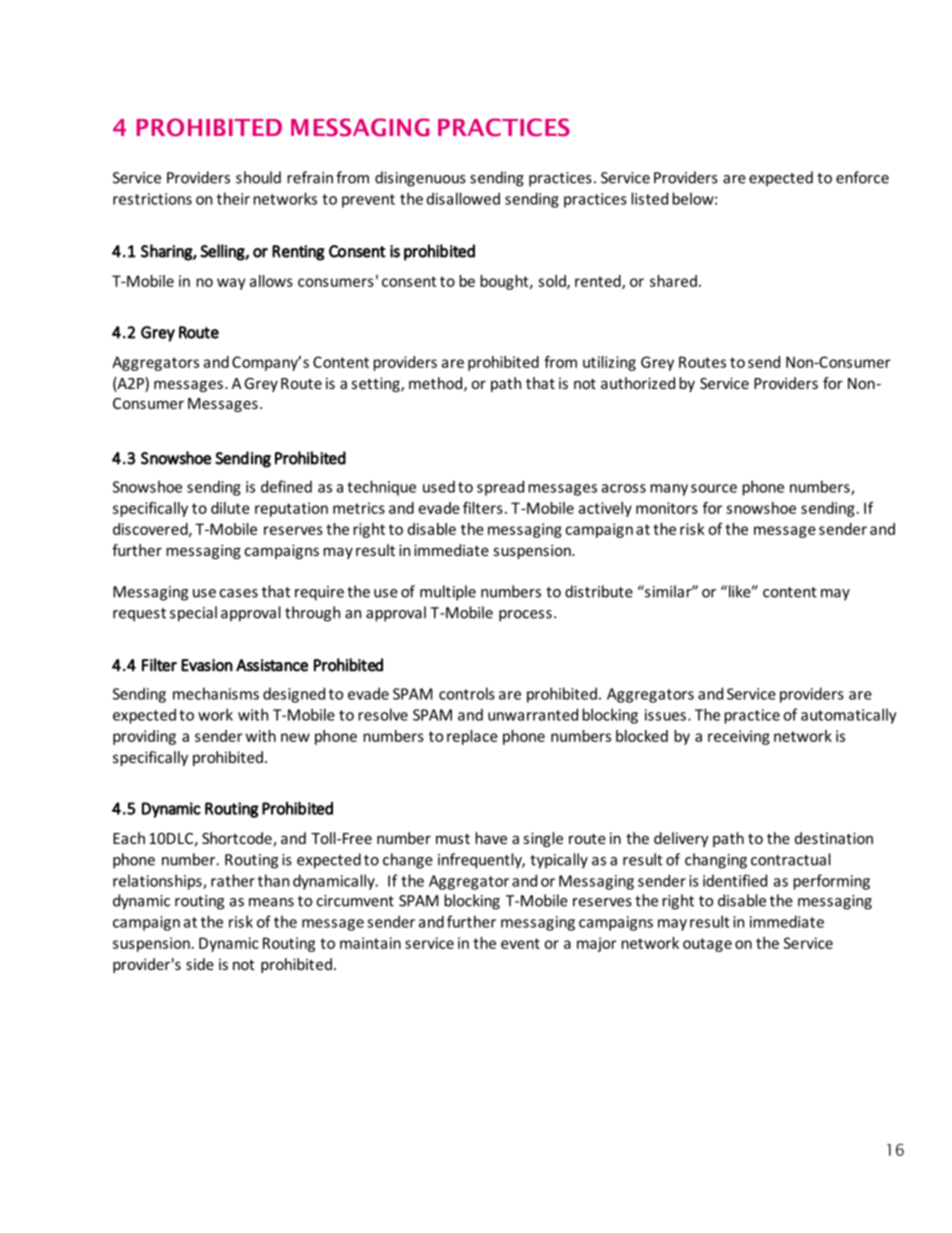 This screenshot has width=952, height=1233. What do you see at coordinates (238, 593) in the screenshot?
I see `cases` at bounding box center [238, 593].
